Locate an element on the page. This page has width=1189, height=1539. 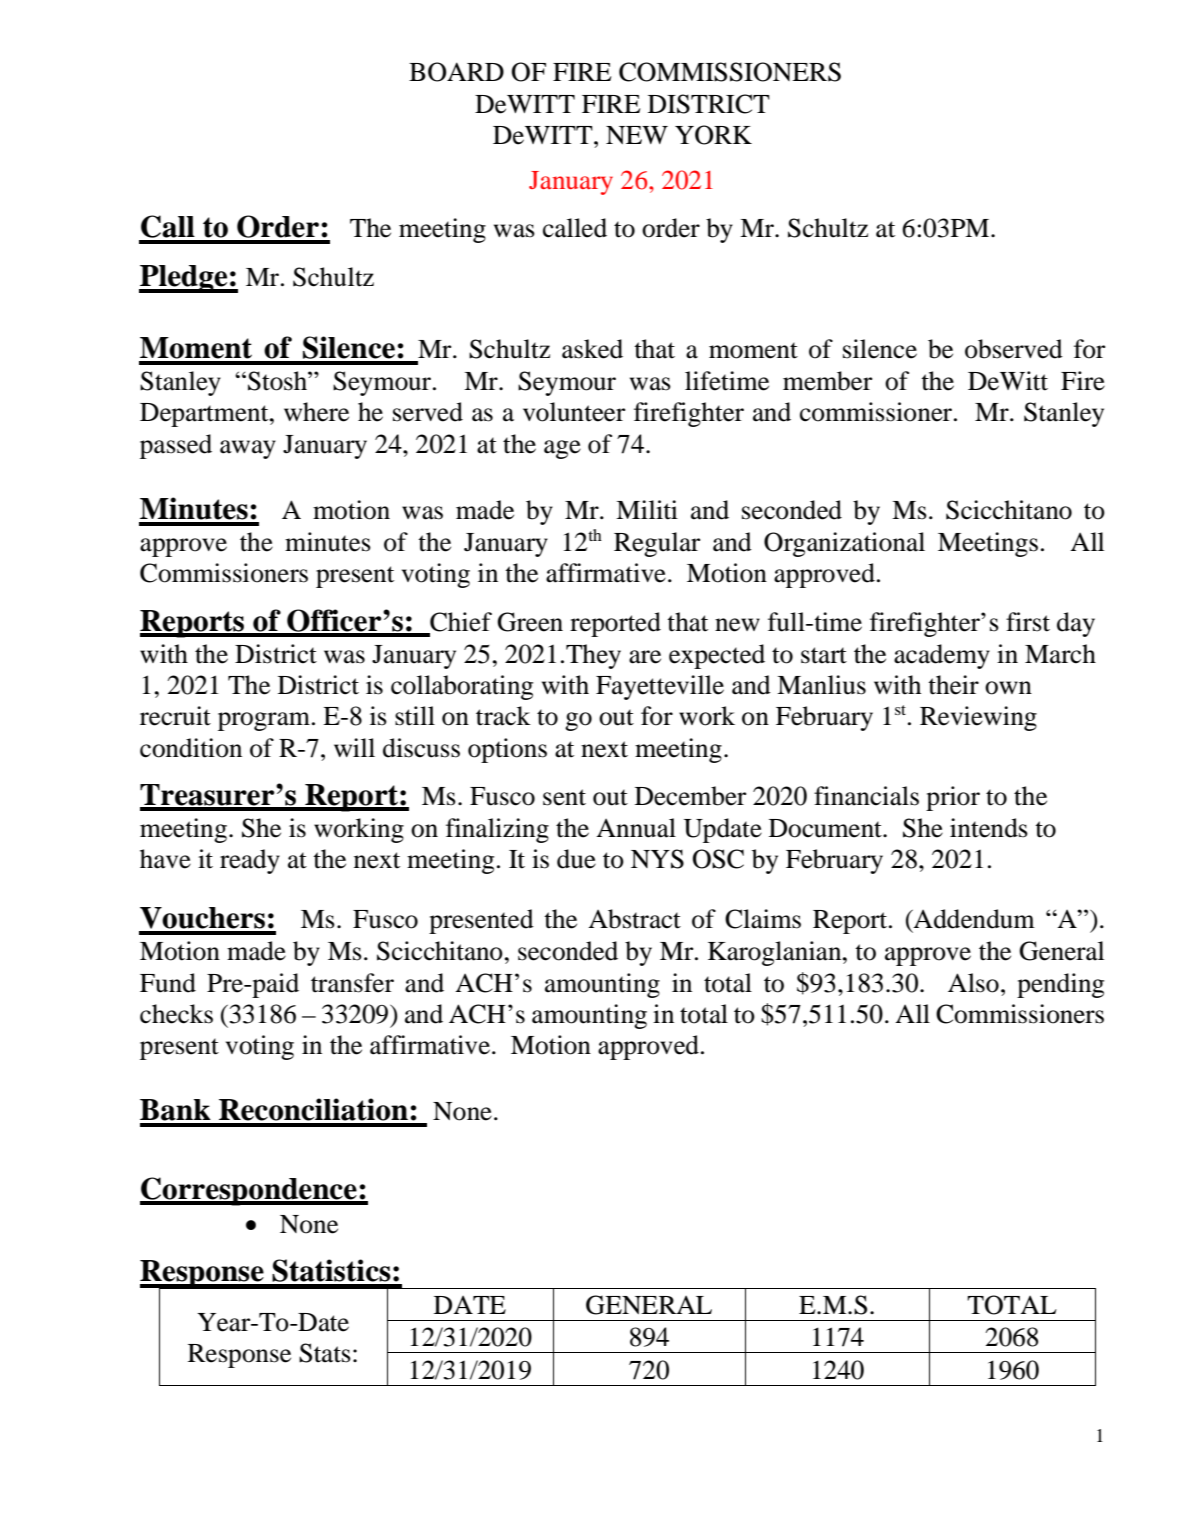
YORK is located at coordinates (713, 135).
